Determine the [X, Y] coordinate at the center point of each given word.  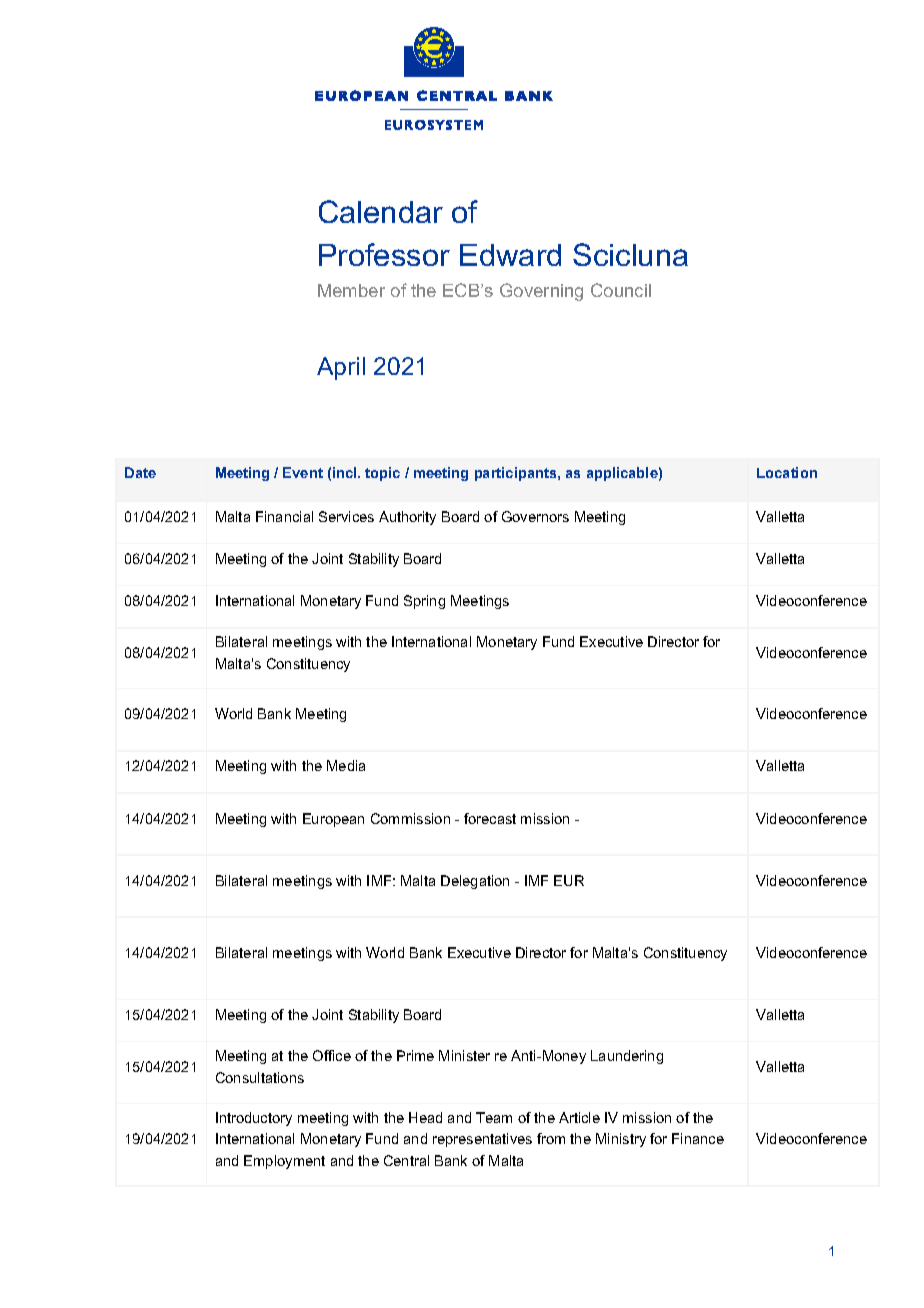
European [333, 820]
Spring [424, 602]
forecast [490, 818]
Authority [407, 518]
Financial [284, 516]
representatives [482, 1140]
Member [351, 290]
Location [787, 472]
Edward [510, 255]
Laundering [627, 1057]
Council [621, 290]
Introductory [254, 1119]
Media [346, 765]
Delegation [475, 882]
